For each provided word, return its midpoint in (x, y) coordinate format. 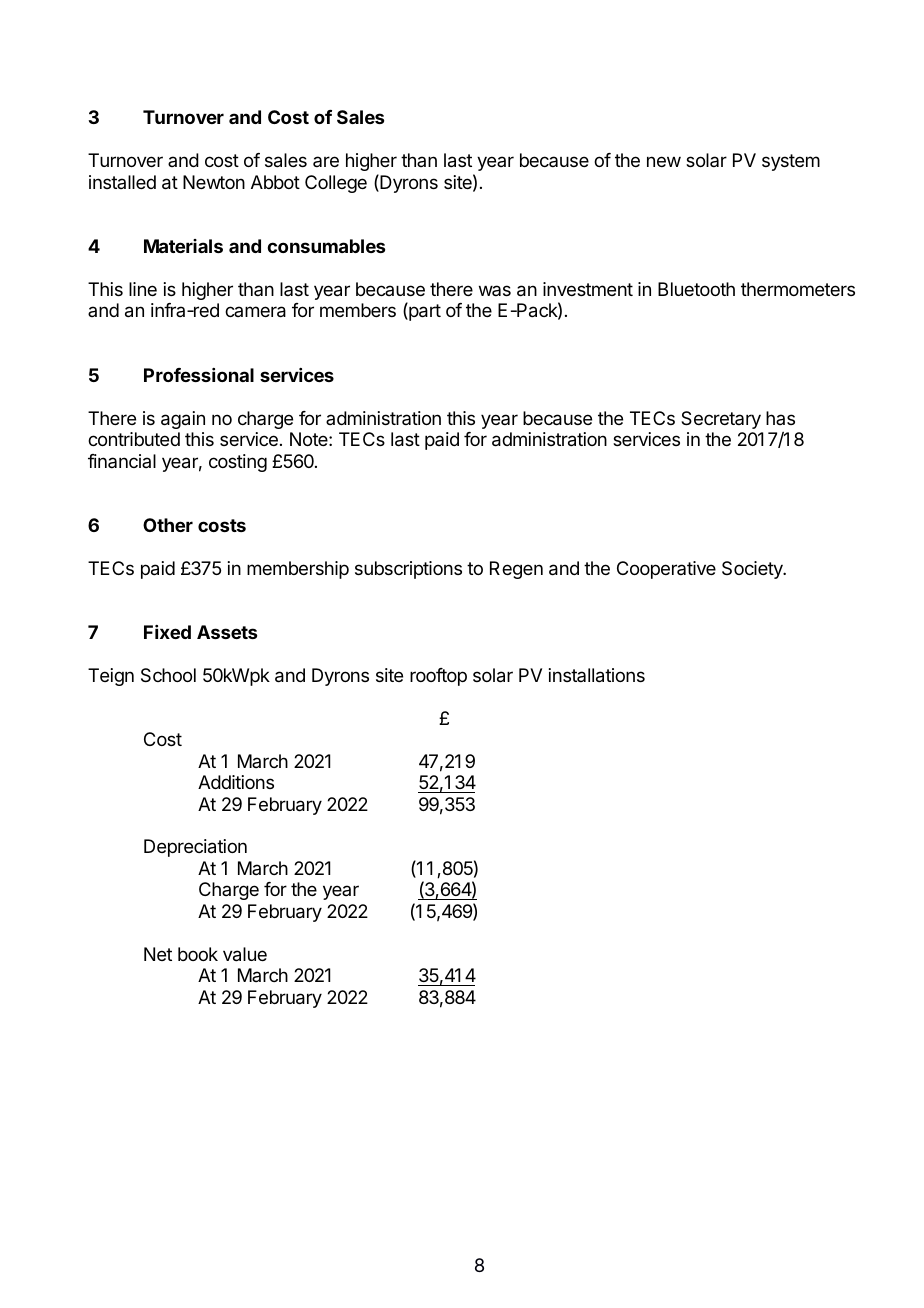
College (336, 184)
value (245, 954)
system (791, 162)
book (198, 954)
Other (168, 525)
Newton (214, 182)
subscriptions (408, 570)
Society (753, 570)
